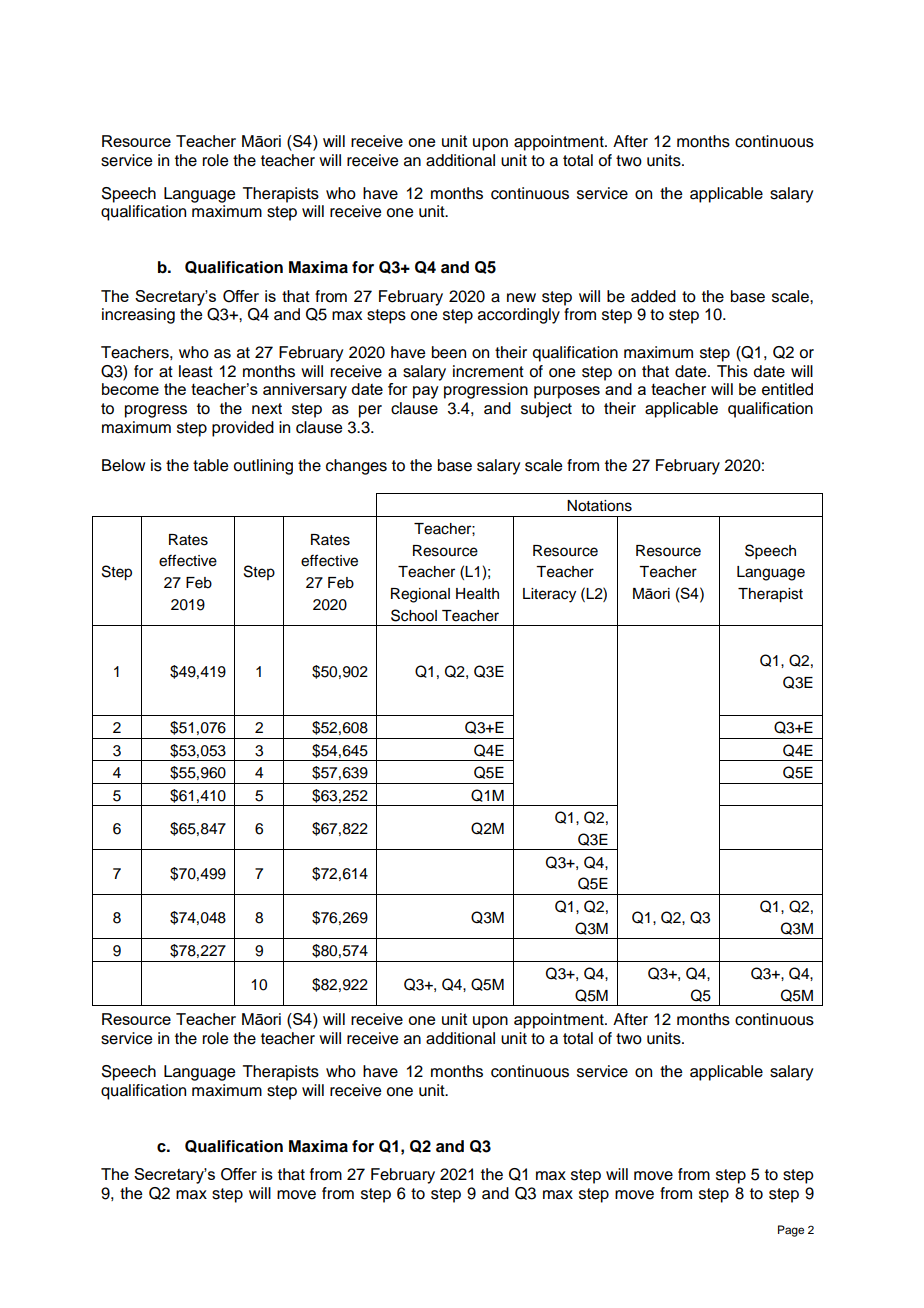 This screenshot has height=1308, width=924. What do you see at coordinates (599, 506) in the screenshot?
I see `Notations` at bounding box center [599, 506].
